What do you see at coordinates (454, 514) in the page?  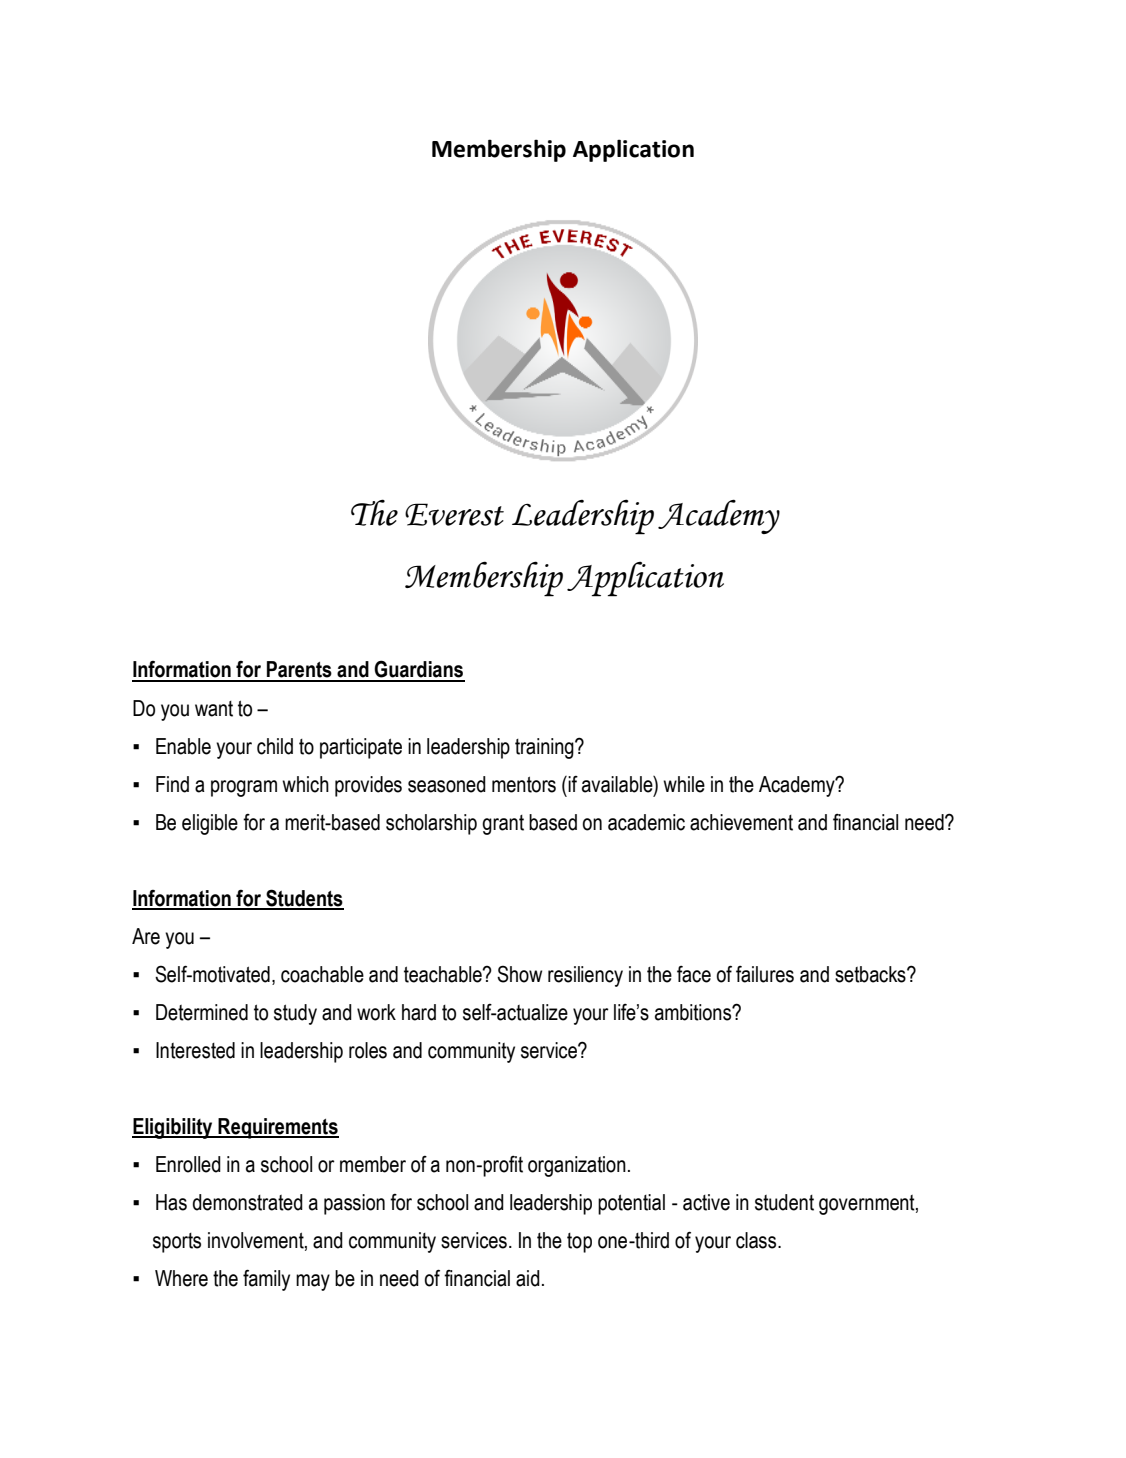 I see `Everest` at bounding box center [454, 514].
